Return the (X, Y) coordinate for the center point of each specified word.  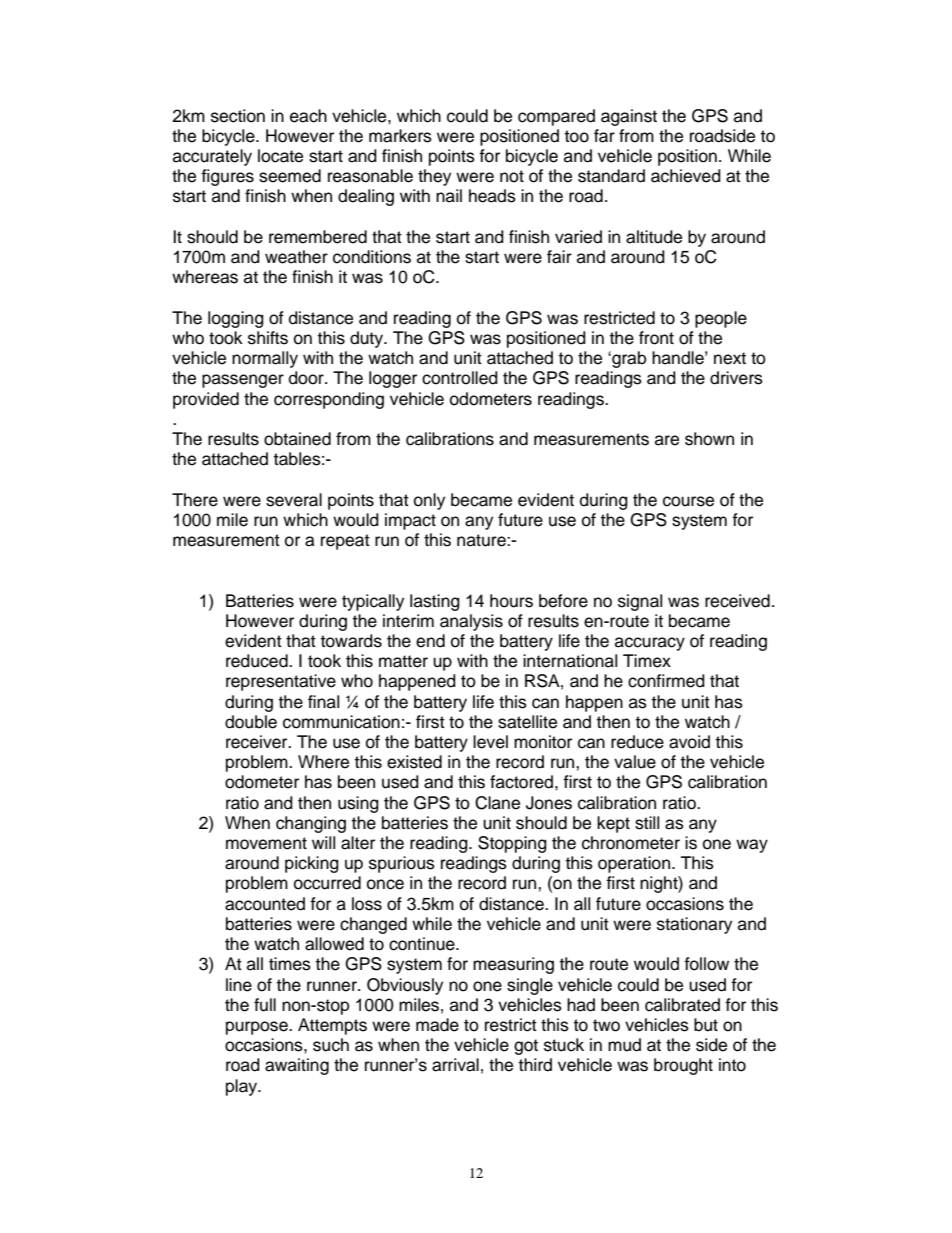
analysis (471, 622)
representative (281, 682)
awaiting (297, 1066)
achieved (686, 176)
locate (280, 156)
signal (640, 602)
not (512, 176)
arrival (455, 1065)
